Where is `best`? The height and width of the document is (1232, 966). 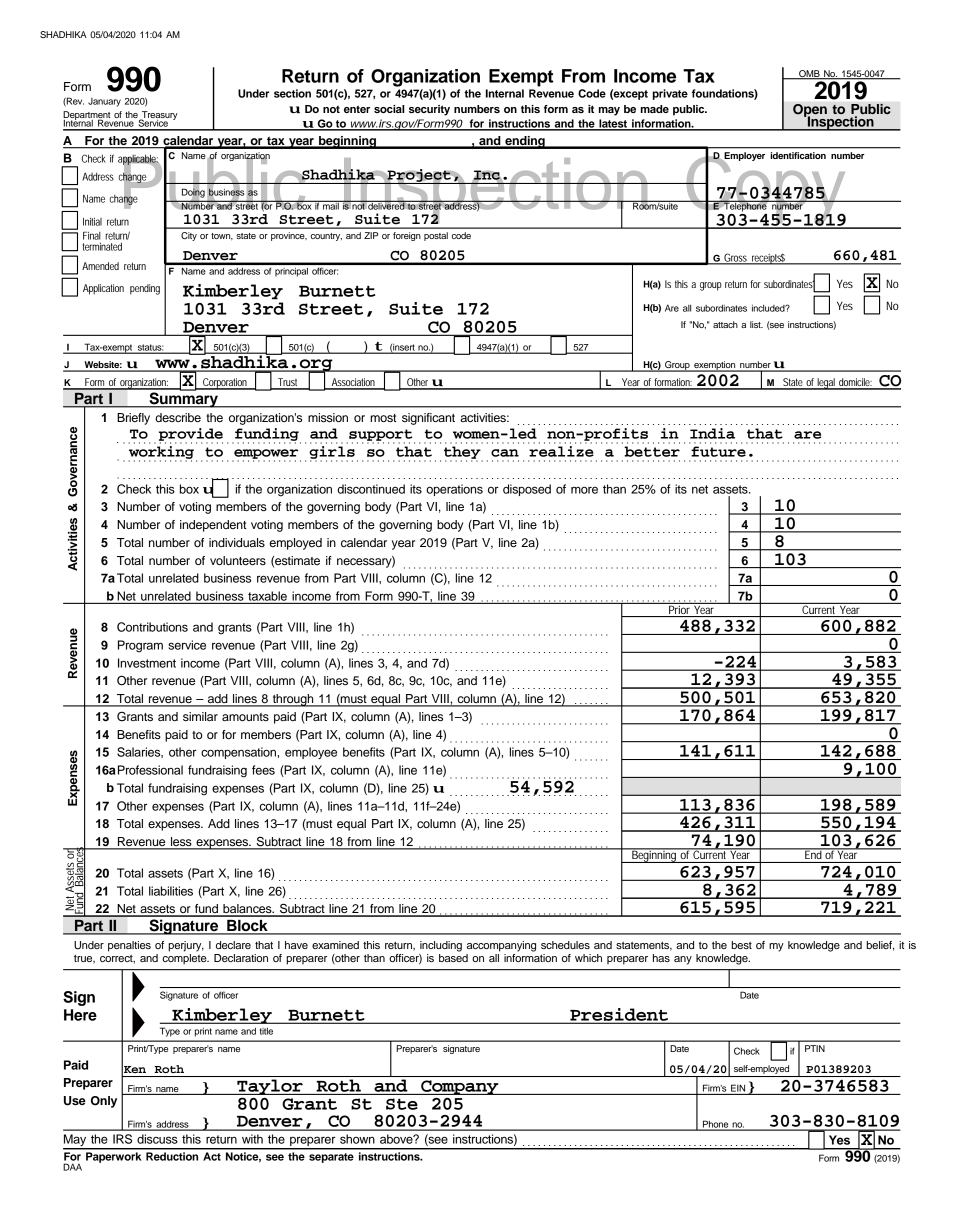 best is located at coordinates (741, 945).
